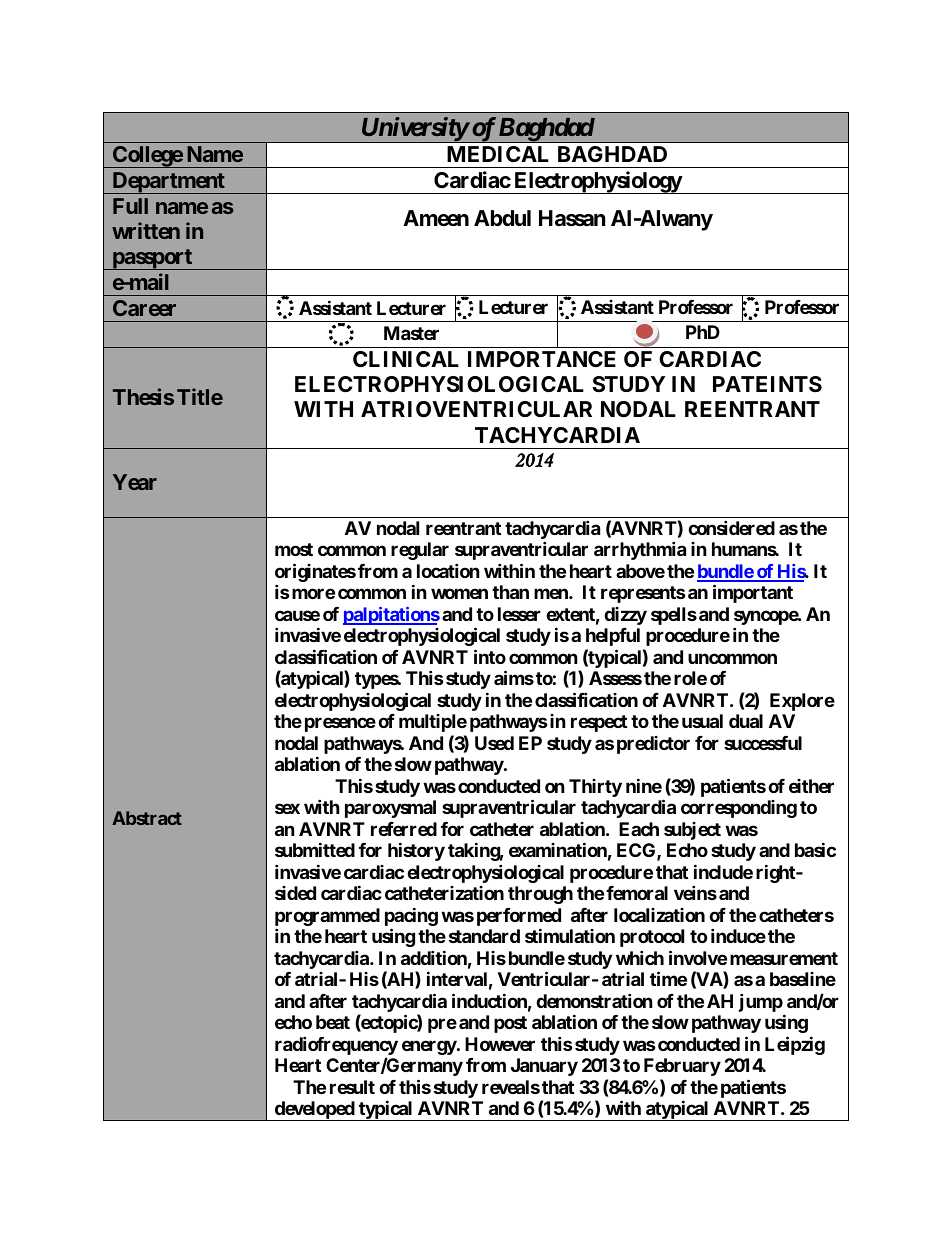  What do you see at coordinates (135, 482) in the document?
I see `Year` at bounding box center [135, 482].
